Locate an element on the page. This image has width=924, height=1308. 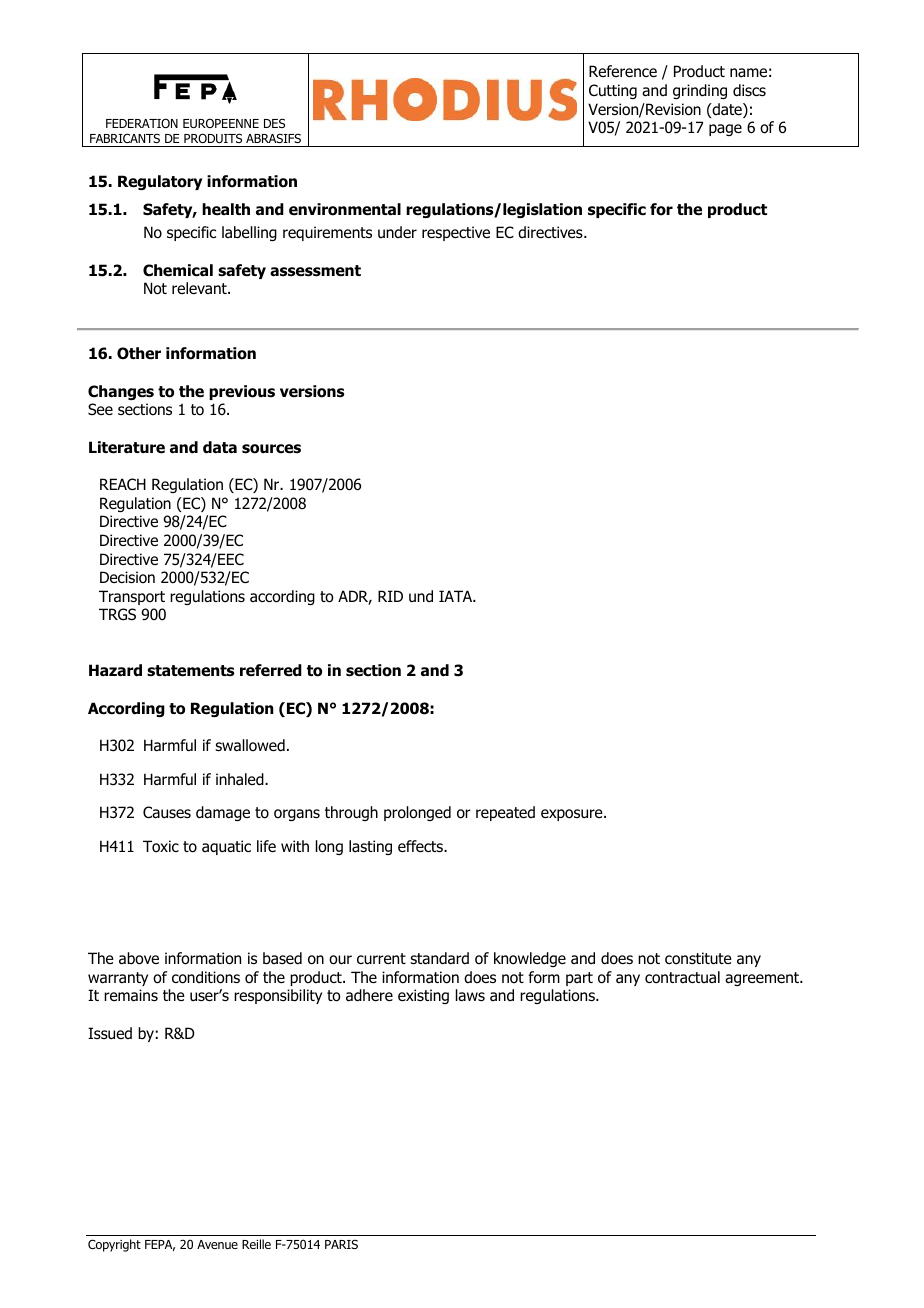
Avenue is located at coordinates (217, 1244).
